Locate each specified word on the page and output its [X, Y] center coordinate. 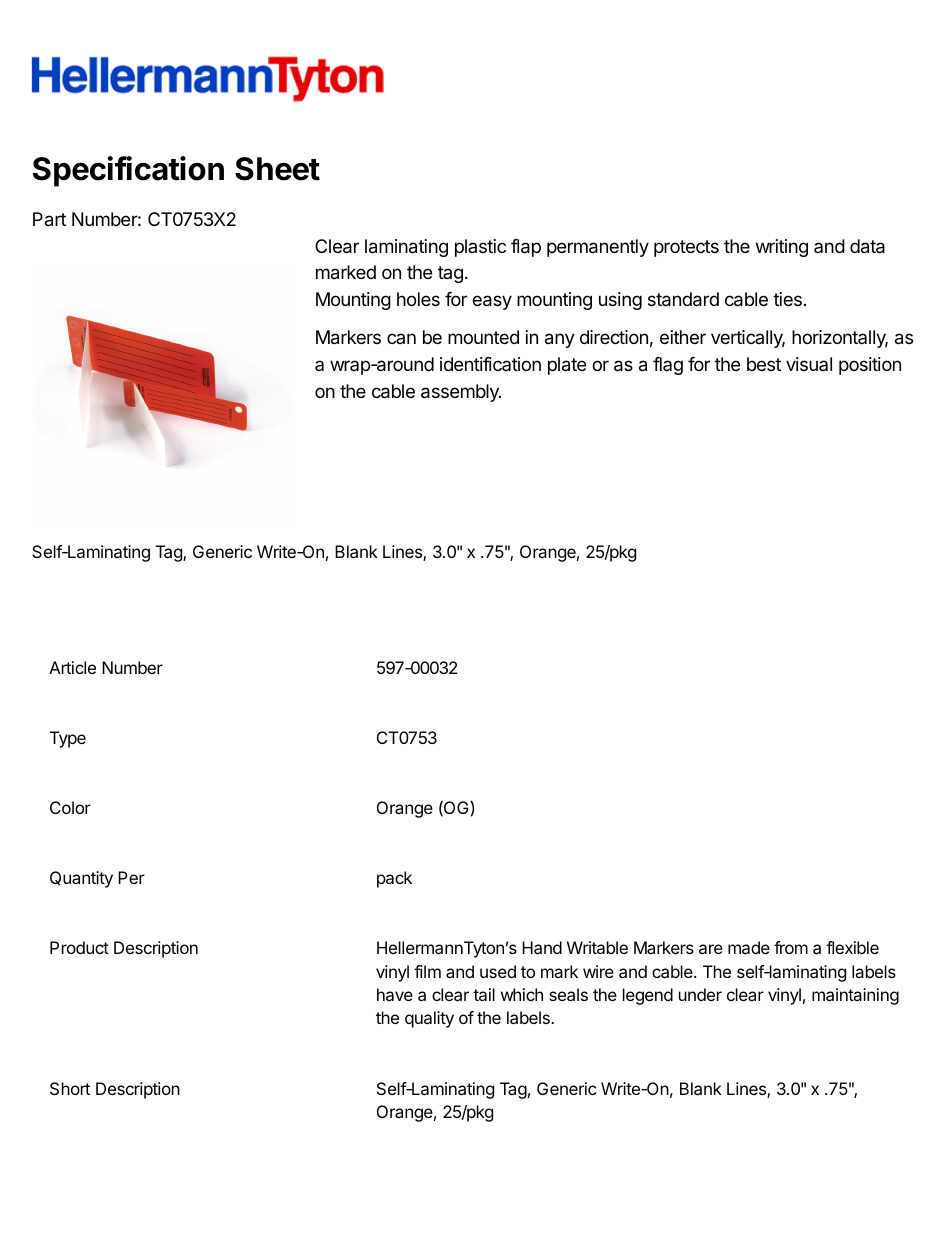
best [764, 364]
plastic [480, 248]
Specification [128, 171]
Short [70, 1088]
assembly [461, 393]
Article [72, 667]
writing [782, 248]
